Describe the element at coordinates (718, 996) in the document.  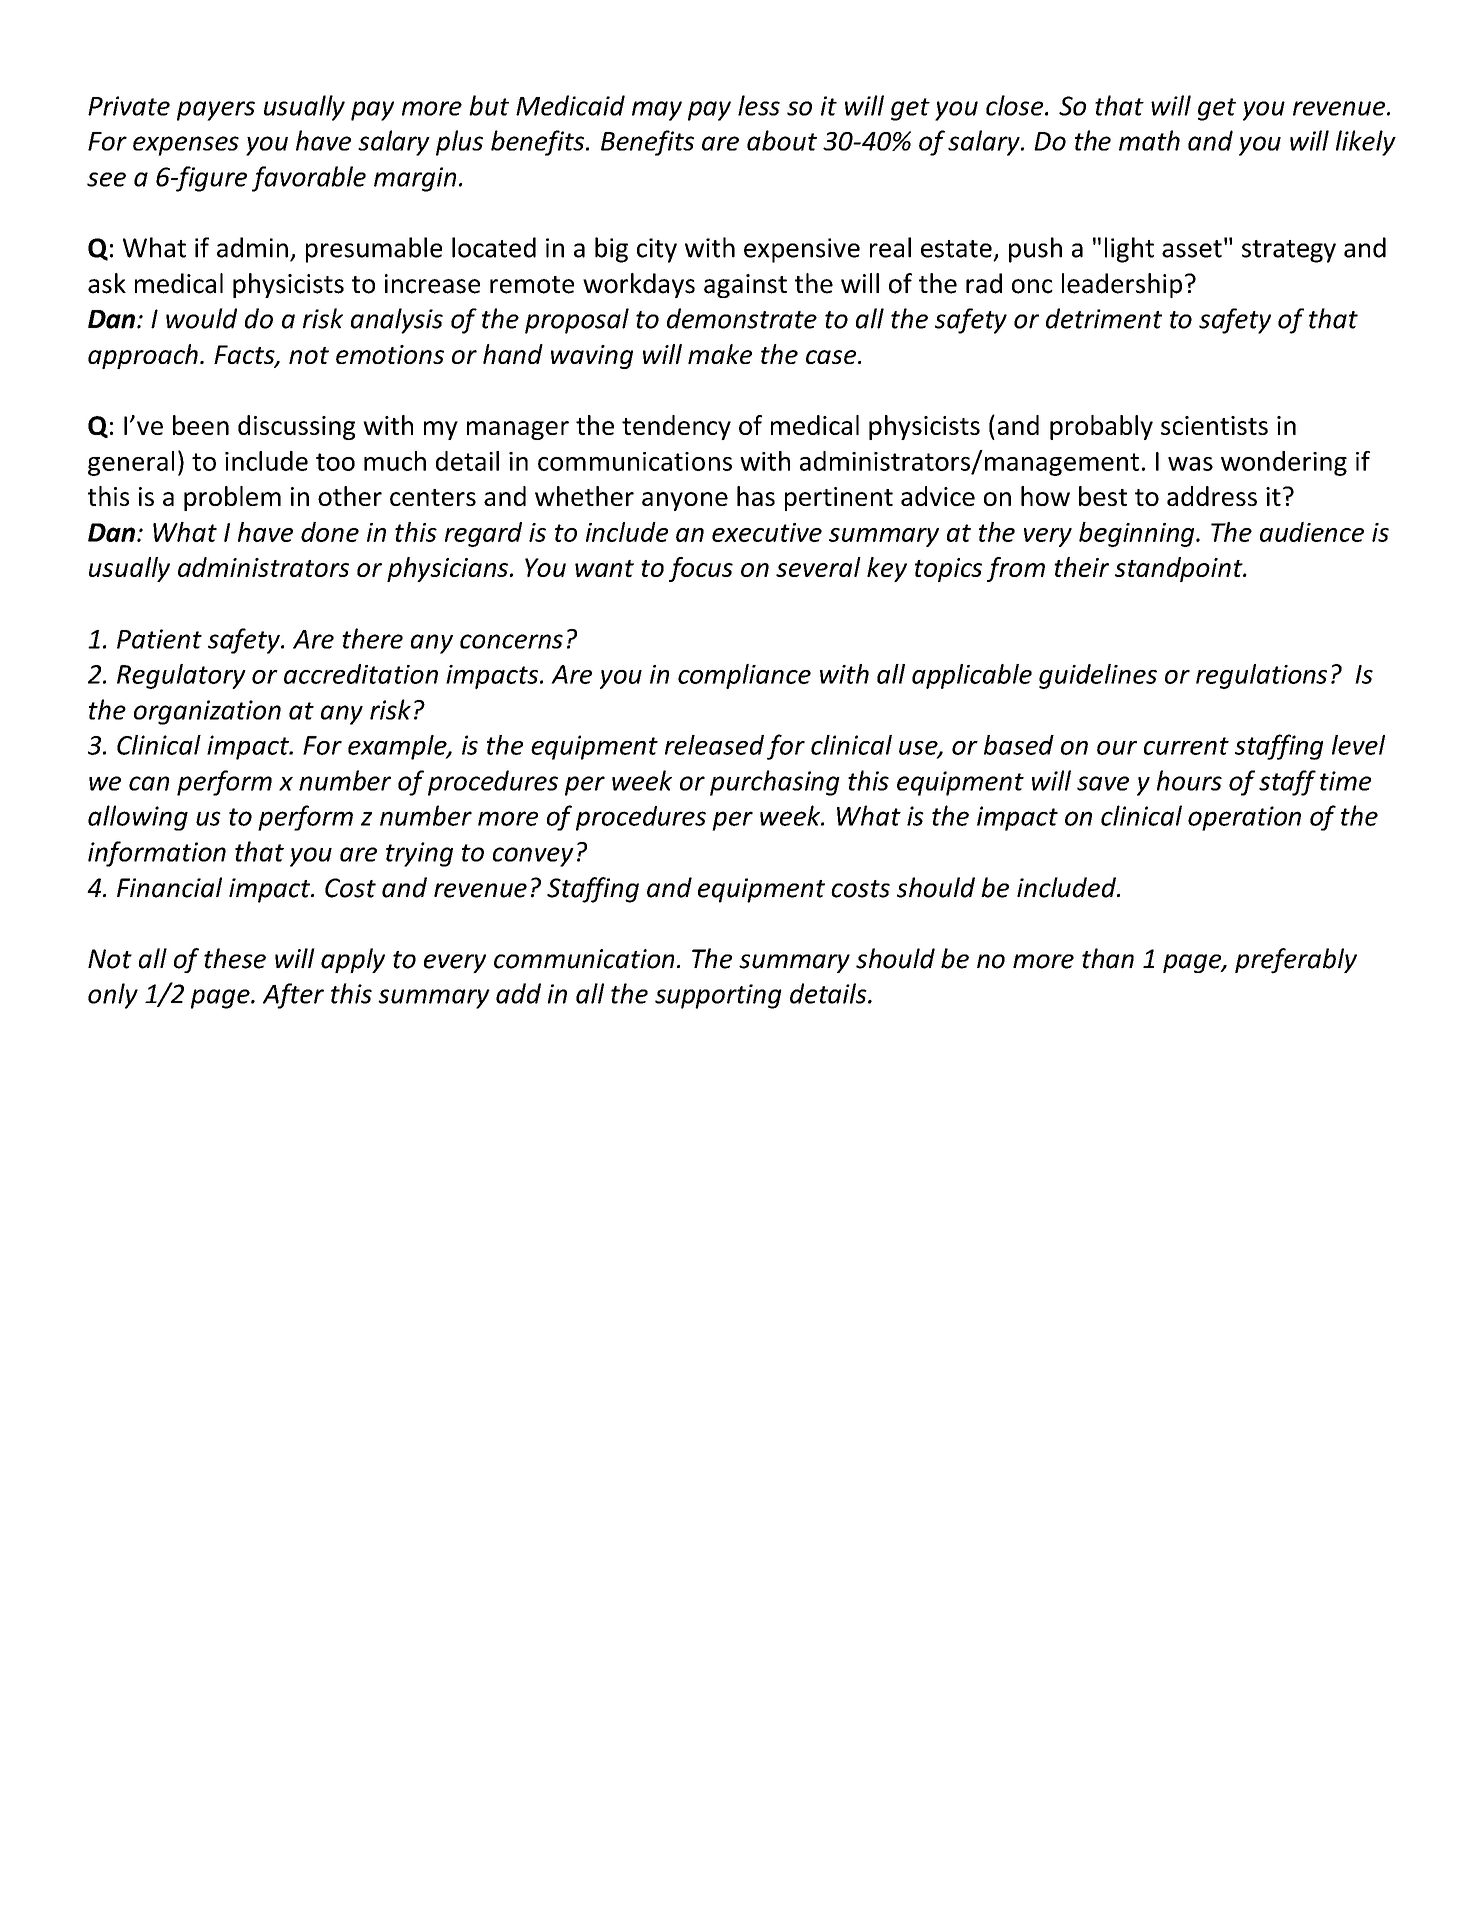
I see `supporting` at that location.
